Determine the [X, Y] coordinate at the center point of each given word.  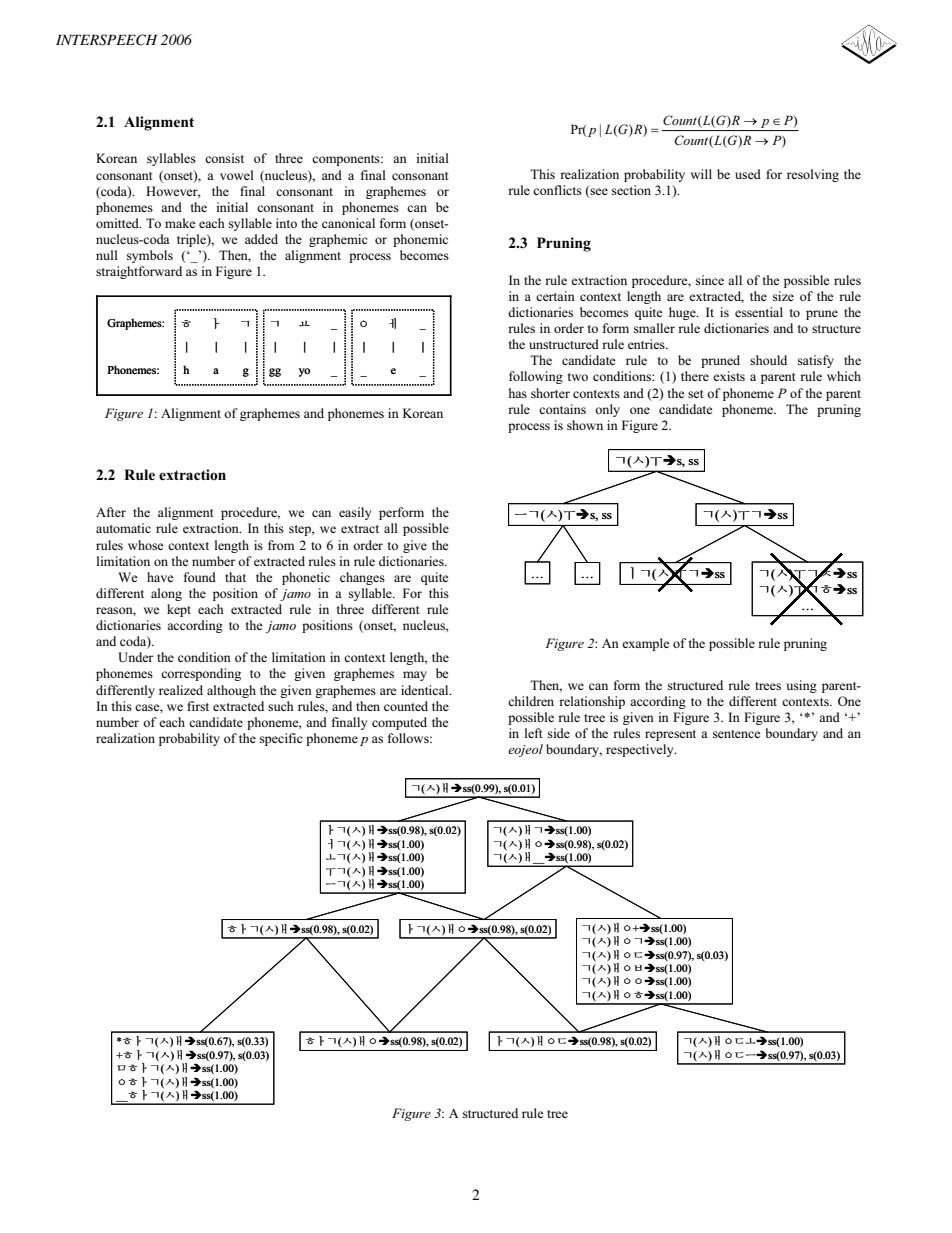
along [166, 594]
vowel [237, 175]
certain [555, 296]
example [646, 644]
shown [585, 425]
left [534, 733]
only [607, 410]
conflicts [557, 190]
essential [759, 312]
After [111, 512]
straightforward [139, 272]
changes [362, 578]
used [748, 174]
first [198, 706]
